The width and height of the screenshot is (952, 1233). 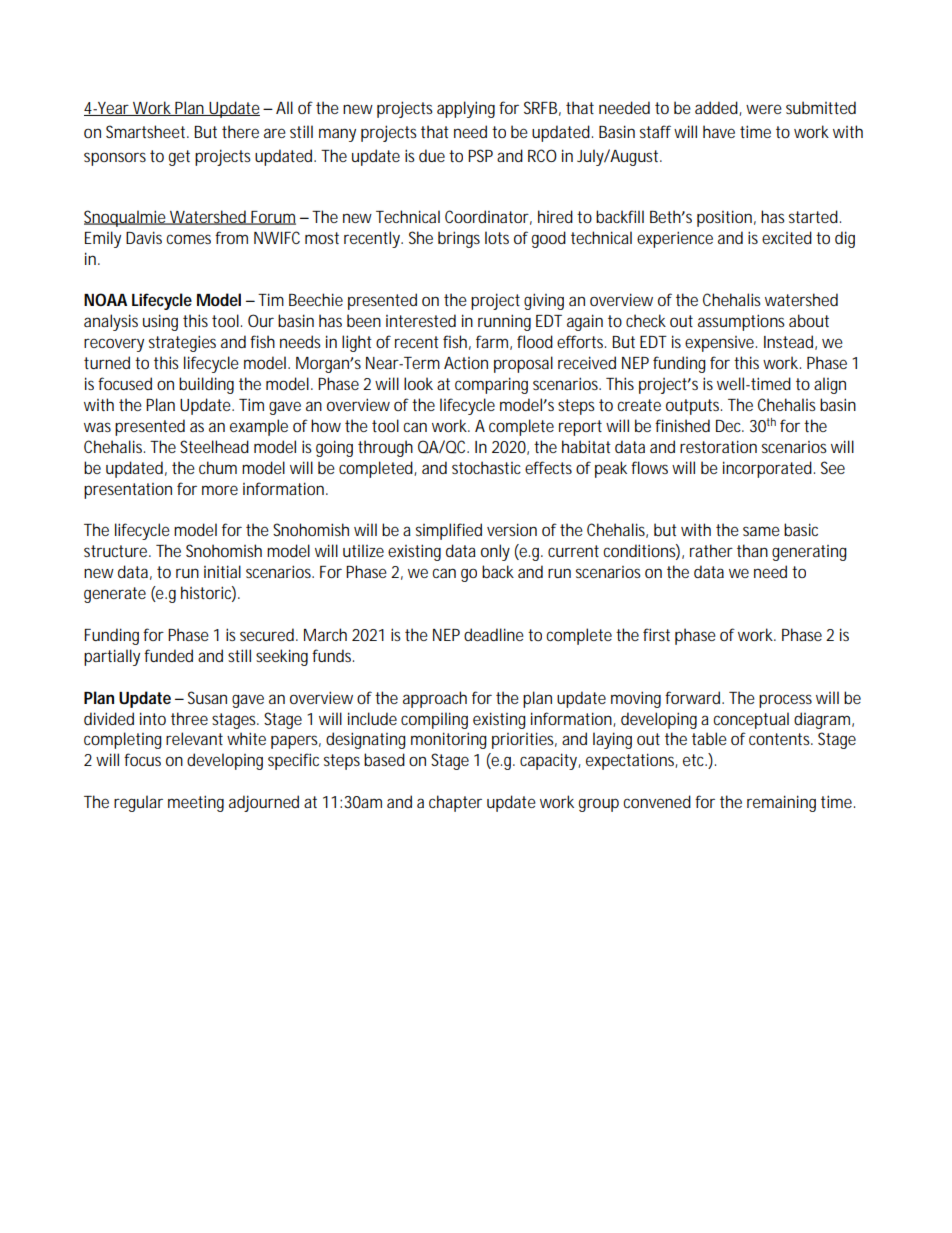 I want to click on only, so click(x=495, y=552).
